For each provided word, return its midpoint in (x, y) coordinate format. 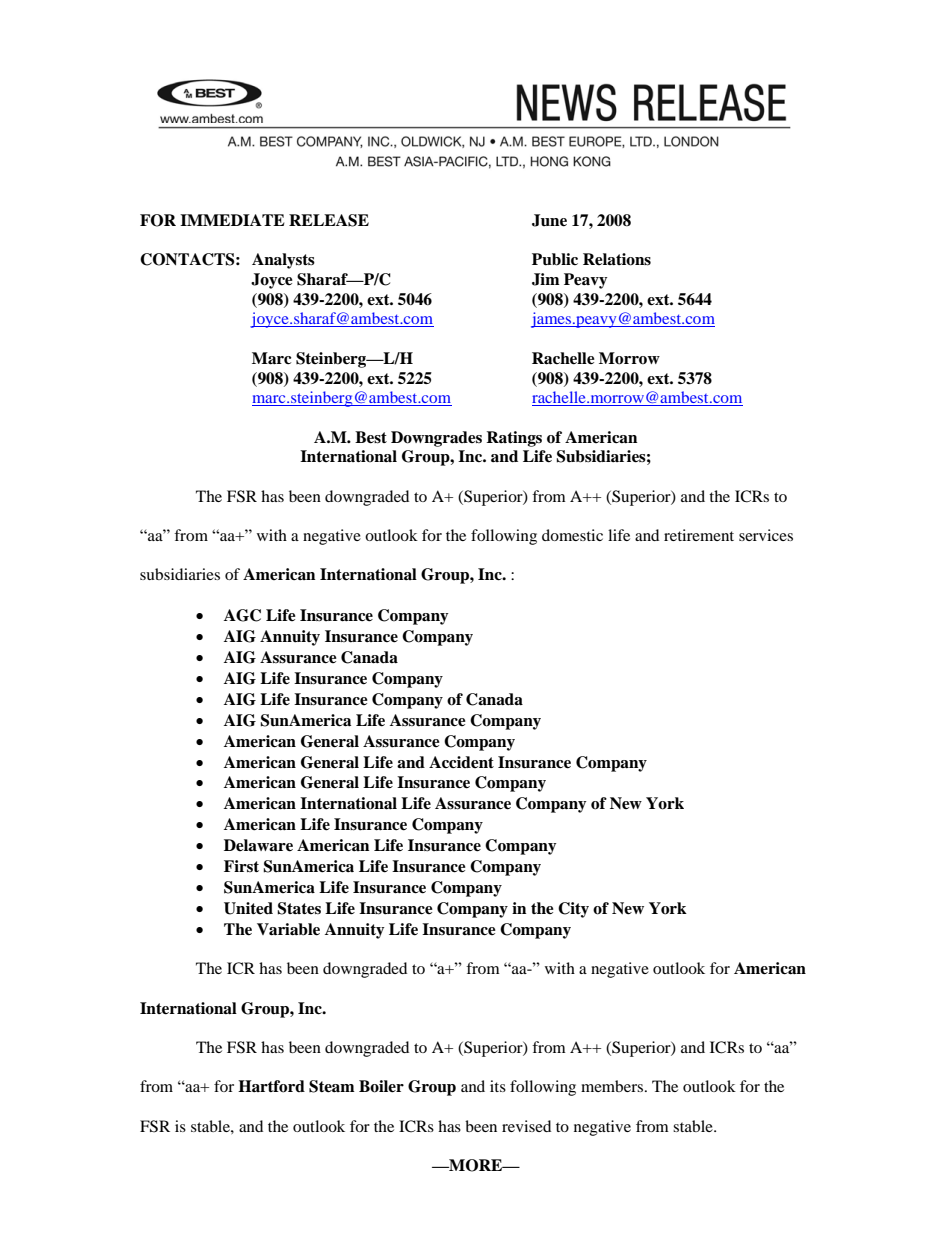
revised (526, 1126)
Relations (617, 259)
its (498, 1086)
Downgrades (436, 439)
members (612, 1086)
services (766, 535)
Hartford (271, 1086)
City (573, 910)
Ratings (514, 439)
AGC (242, 615)
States (299, 908)
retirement (699, 535)
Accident (461, 762)
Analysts (283, 261)
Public (555, 259)
